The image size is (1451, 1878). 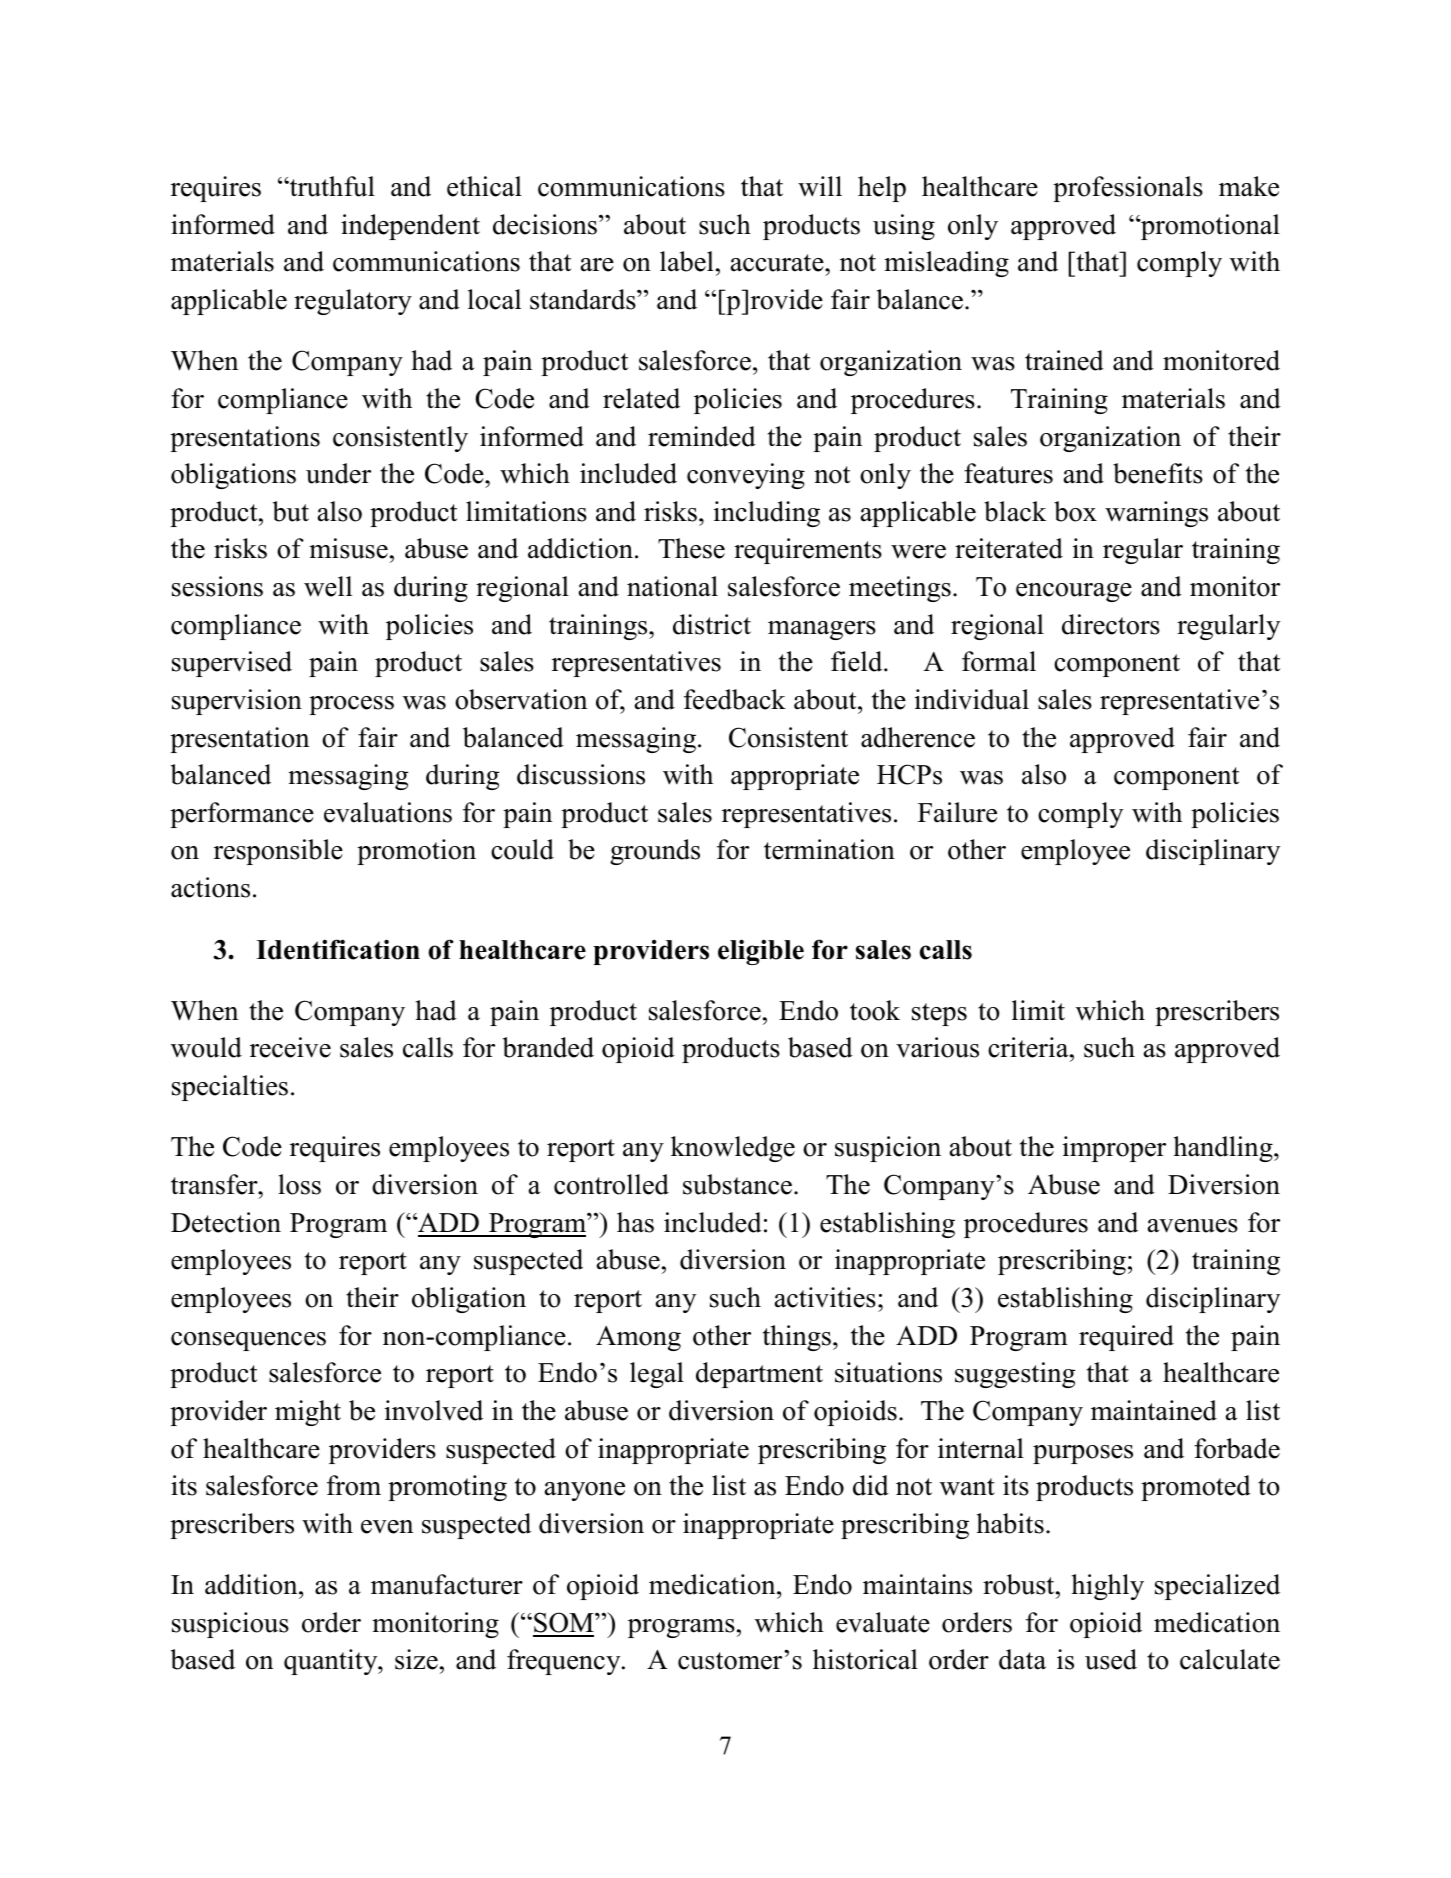 What do you see at coordinates (733, 1149) in the screenshot?
I see `knowledge` at bounding box center [733, 1149].
